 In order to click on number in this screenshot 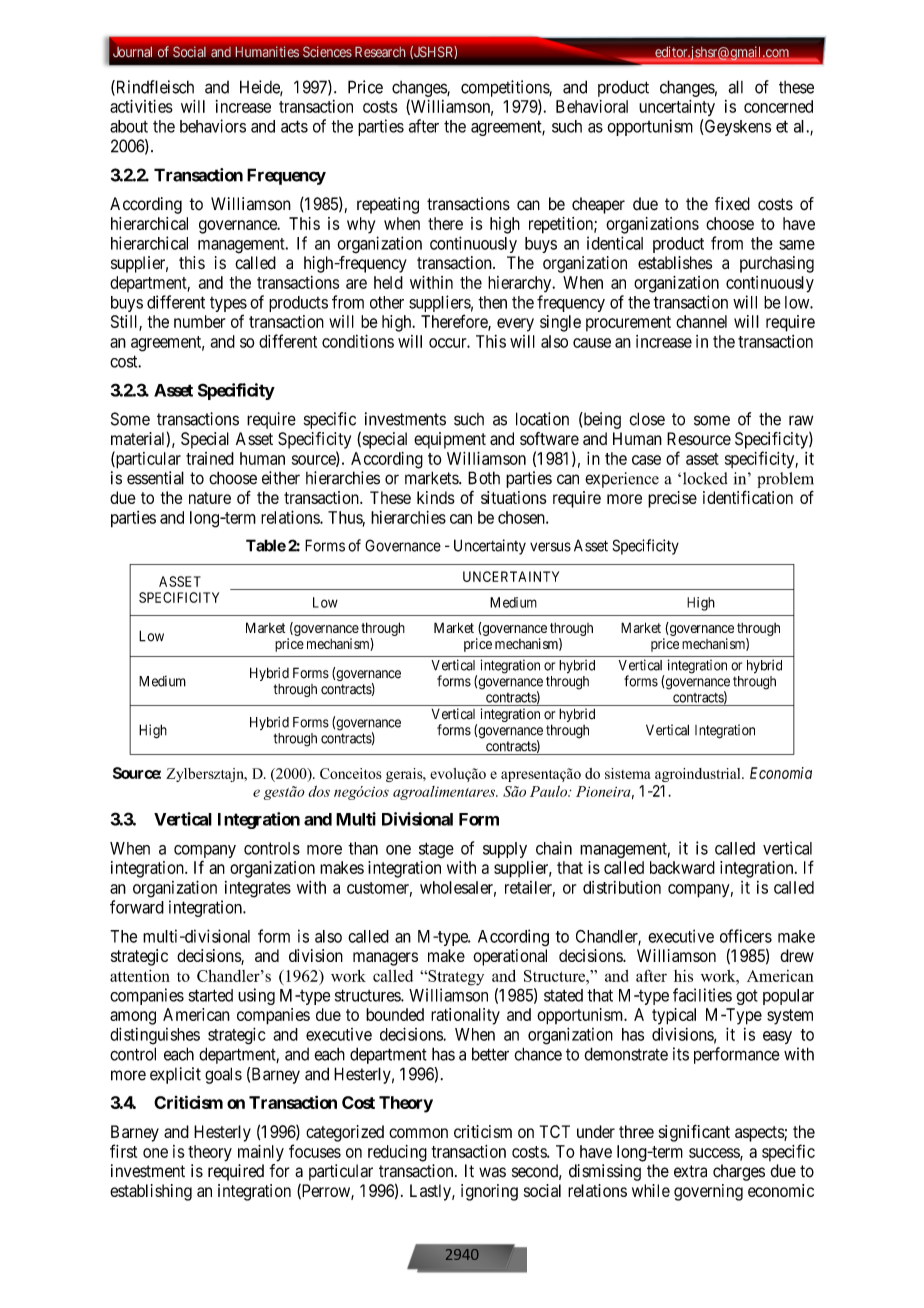, I will do `click(199, 321)`.
